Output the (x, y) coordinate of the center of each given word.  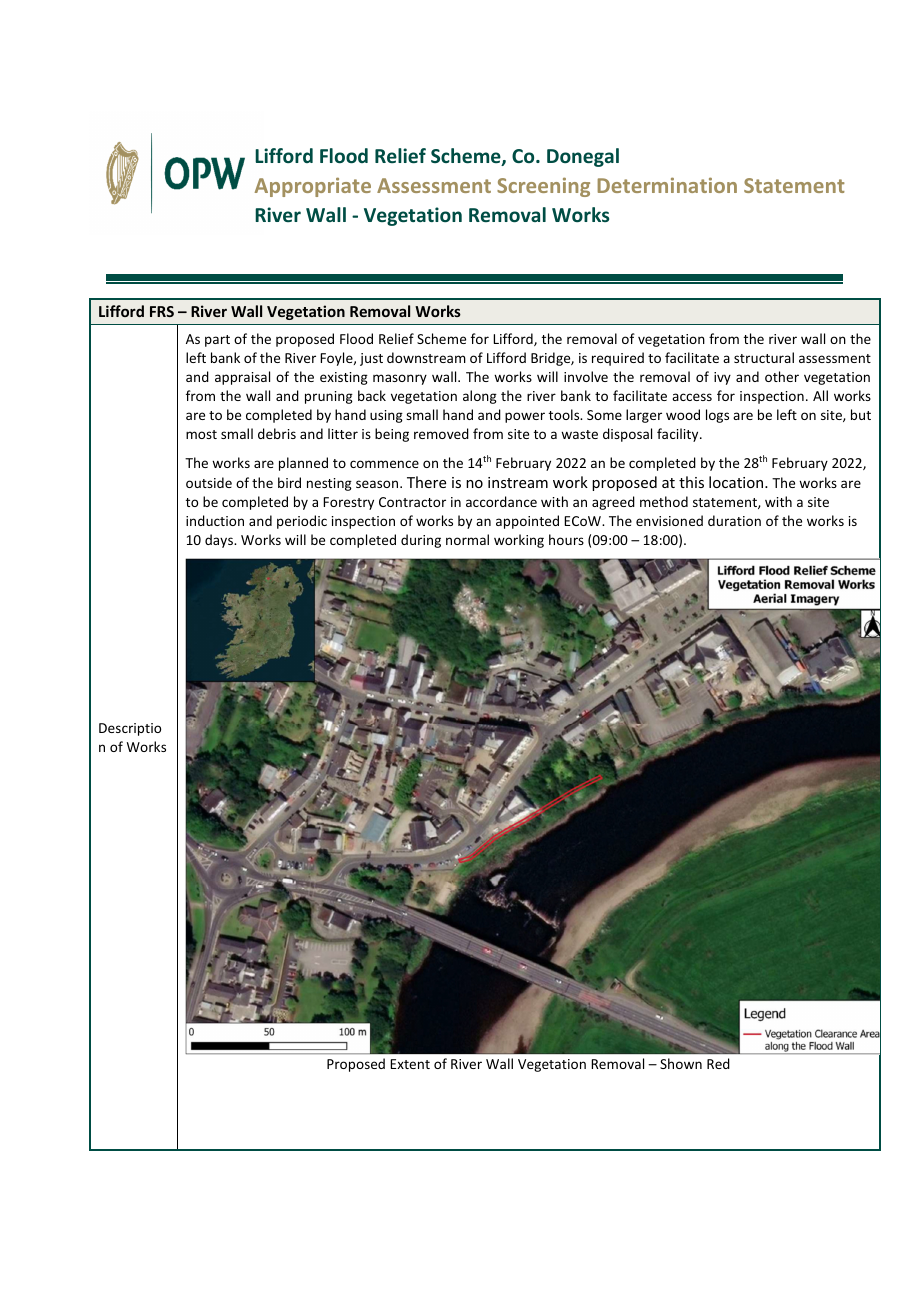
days (220, 541)
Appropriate (313, 187)
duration (734, 520)
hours (566, 539)
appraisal (242, 378)
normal (467, 539)
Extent (410, 1064)
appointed (527, 522)
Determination (667, 185)
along (480, 397)
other (782, 376)
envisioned (669, 520)
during (421, 541)
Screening (543, 187)
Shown (681, 1063)
